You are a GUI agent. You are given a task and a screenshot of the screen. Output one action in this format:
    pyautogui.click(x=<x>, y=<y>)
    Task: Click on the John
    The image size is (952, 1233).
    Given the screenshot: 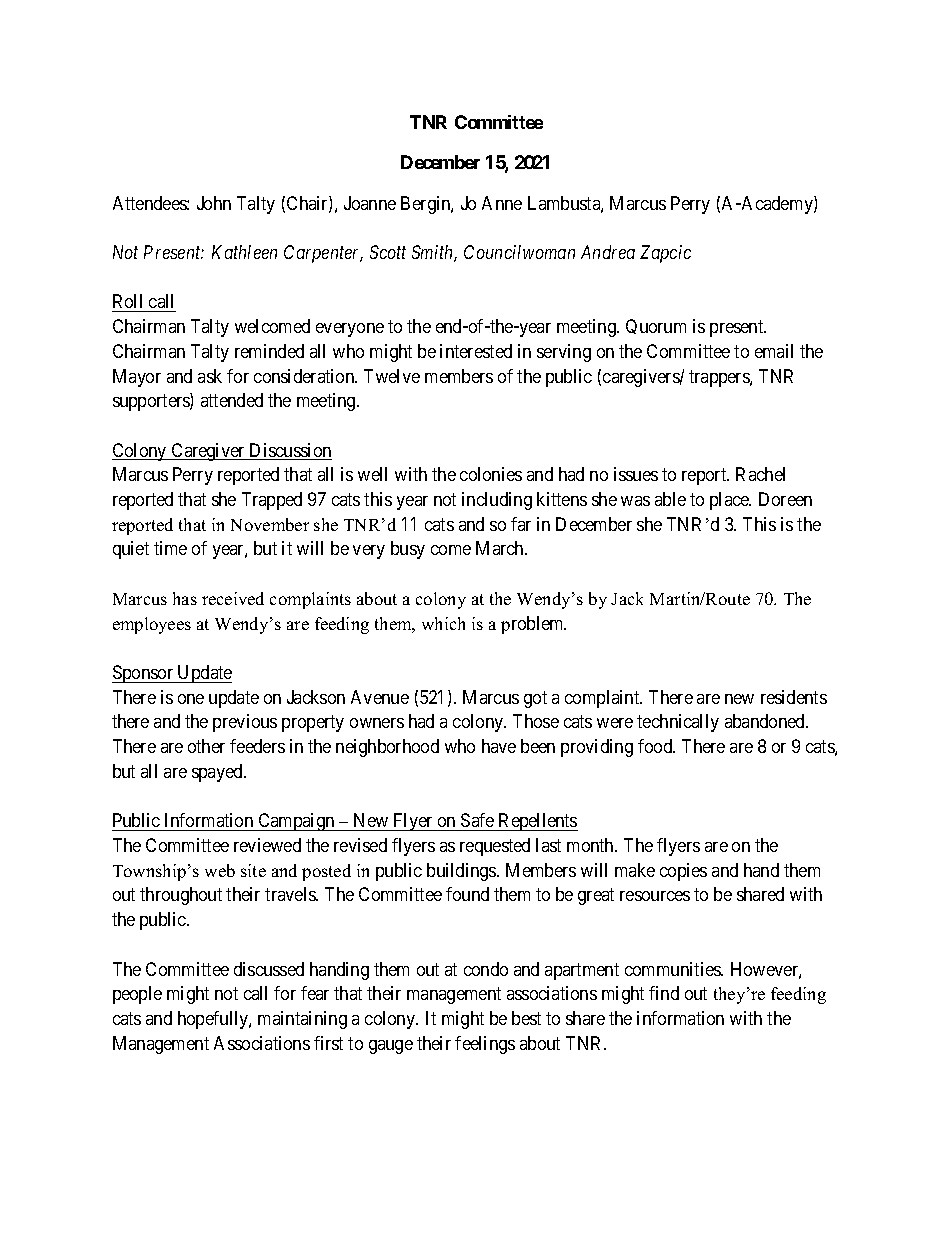 What is the action you would take?
    pyautogui.click(x=214, y=203)
